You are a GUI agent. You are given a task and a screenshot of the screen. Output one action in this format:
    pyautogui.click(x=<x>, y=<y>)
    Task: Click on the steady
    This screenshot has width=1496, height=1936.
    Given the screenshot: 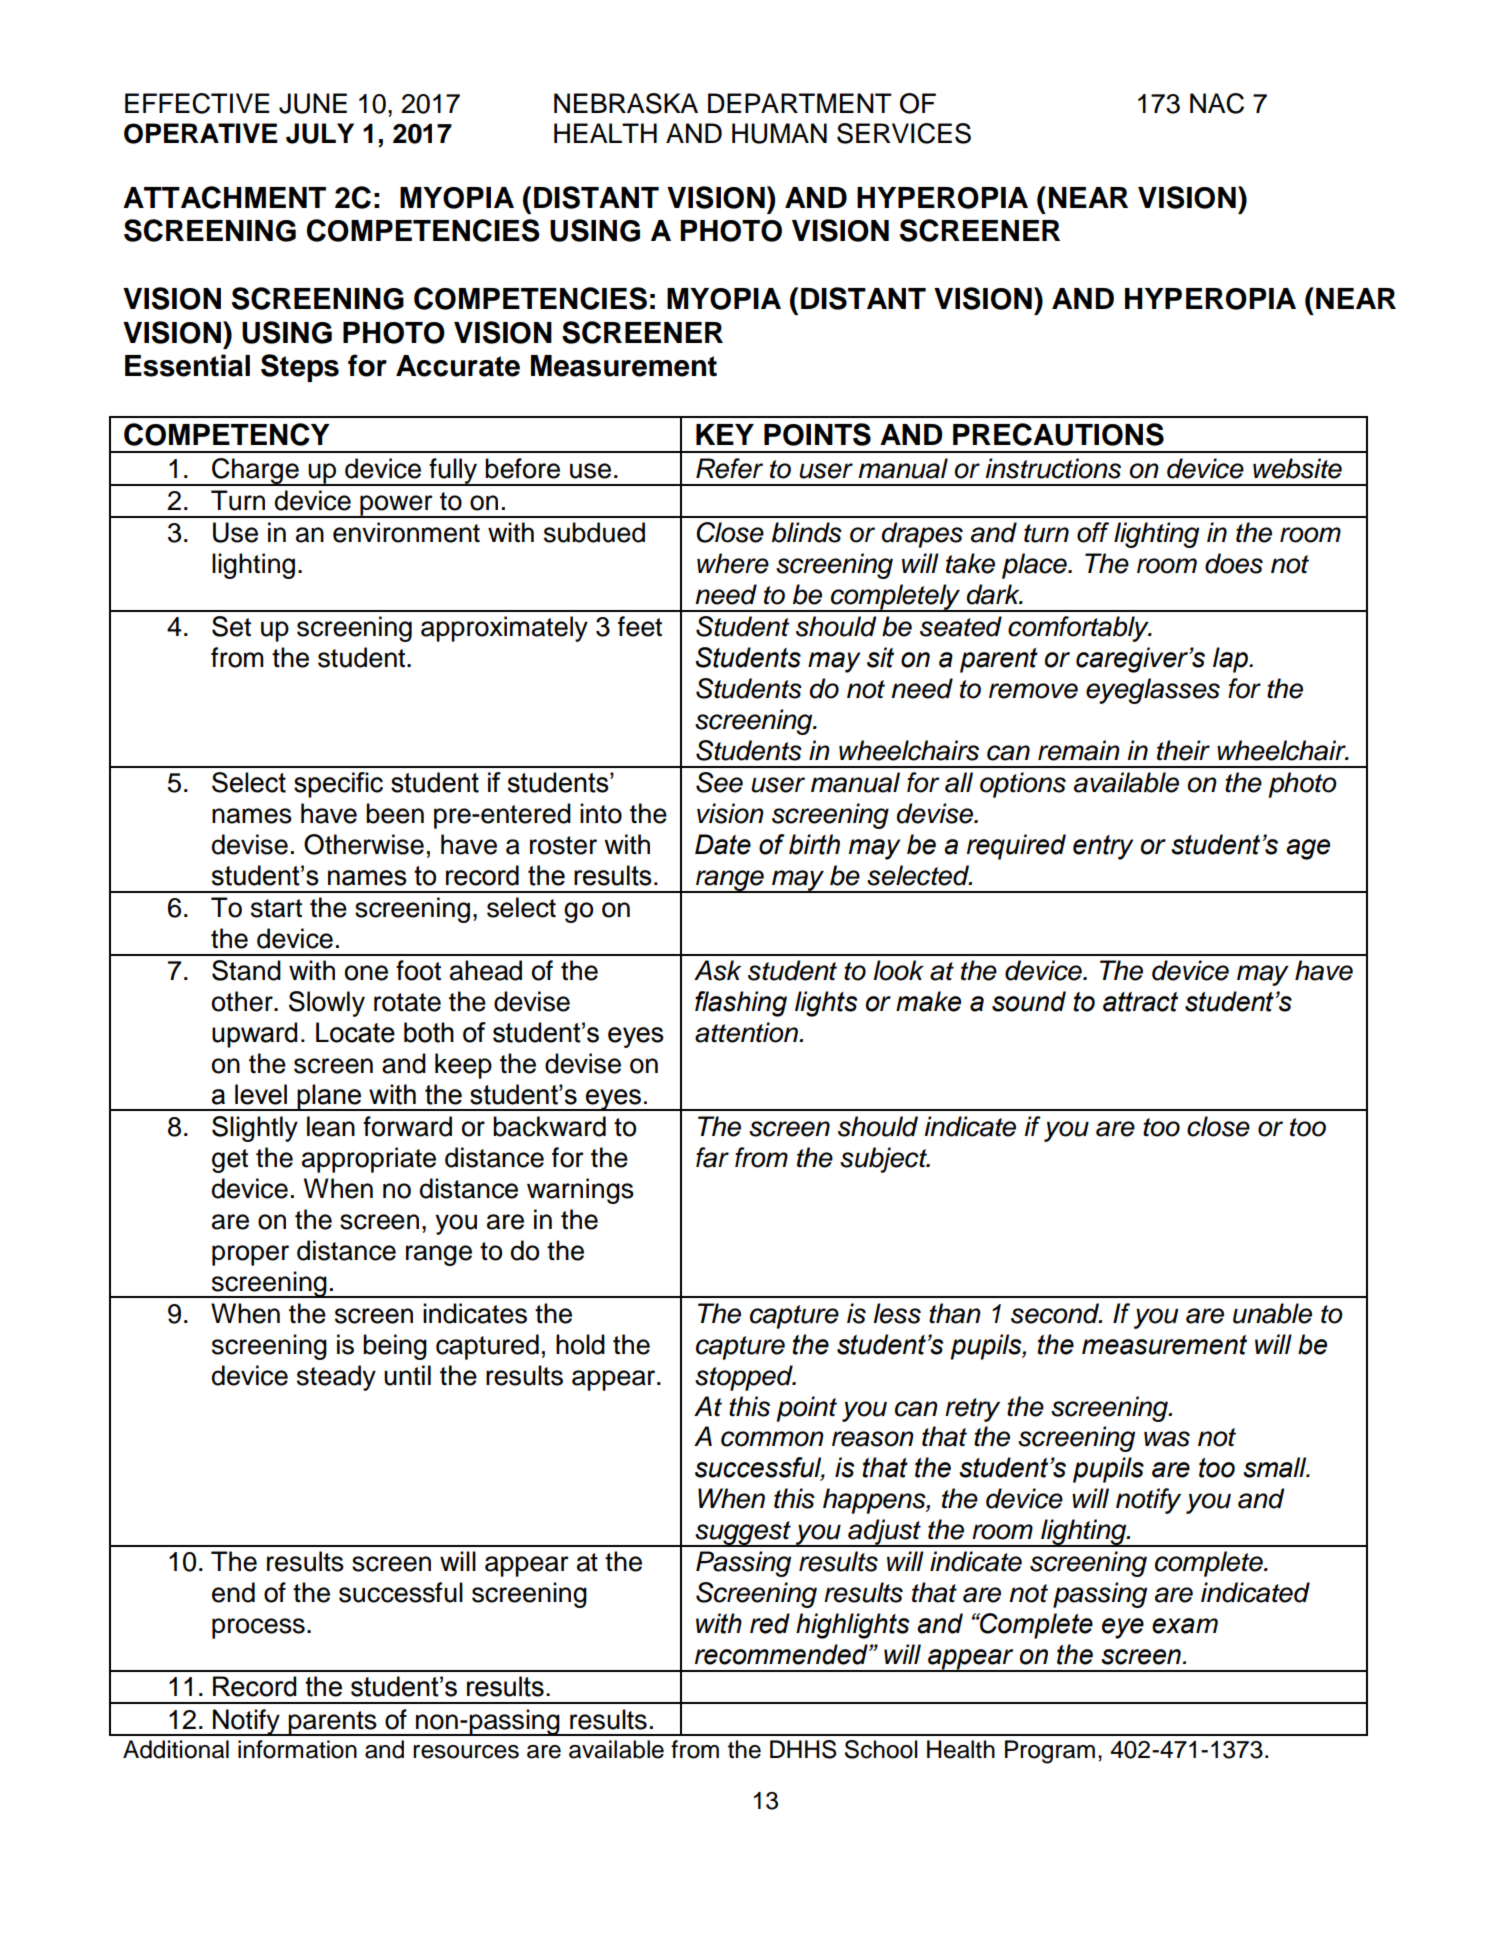 What is the action you would take?
    pyautogui.click(x=336, y=1378)
